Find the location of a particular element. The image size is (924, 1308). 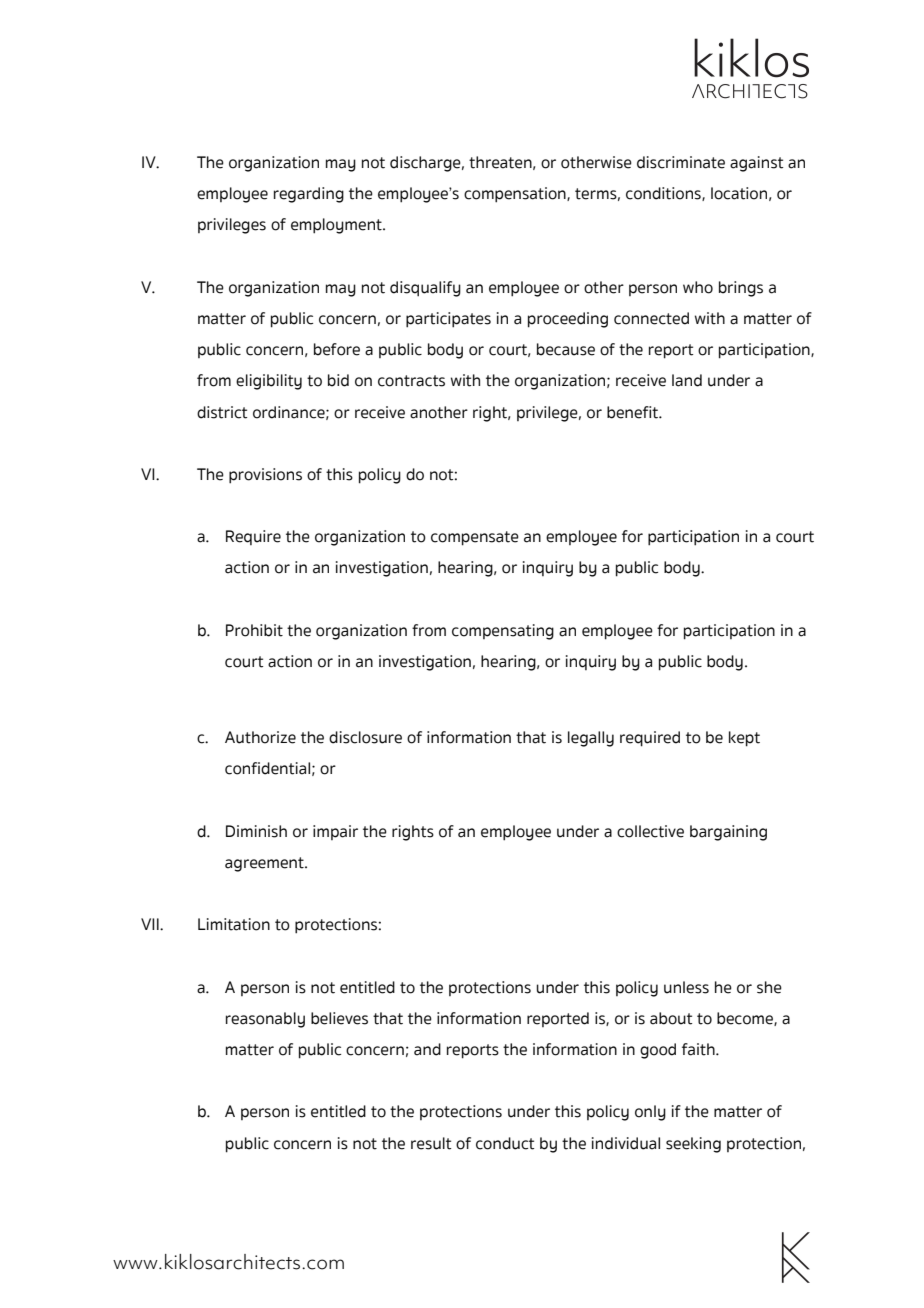

compensation is located at coordinates (516, 195).
